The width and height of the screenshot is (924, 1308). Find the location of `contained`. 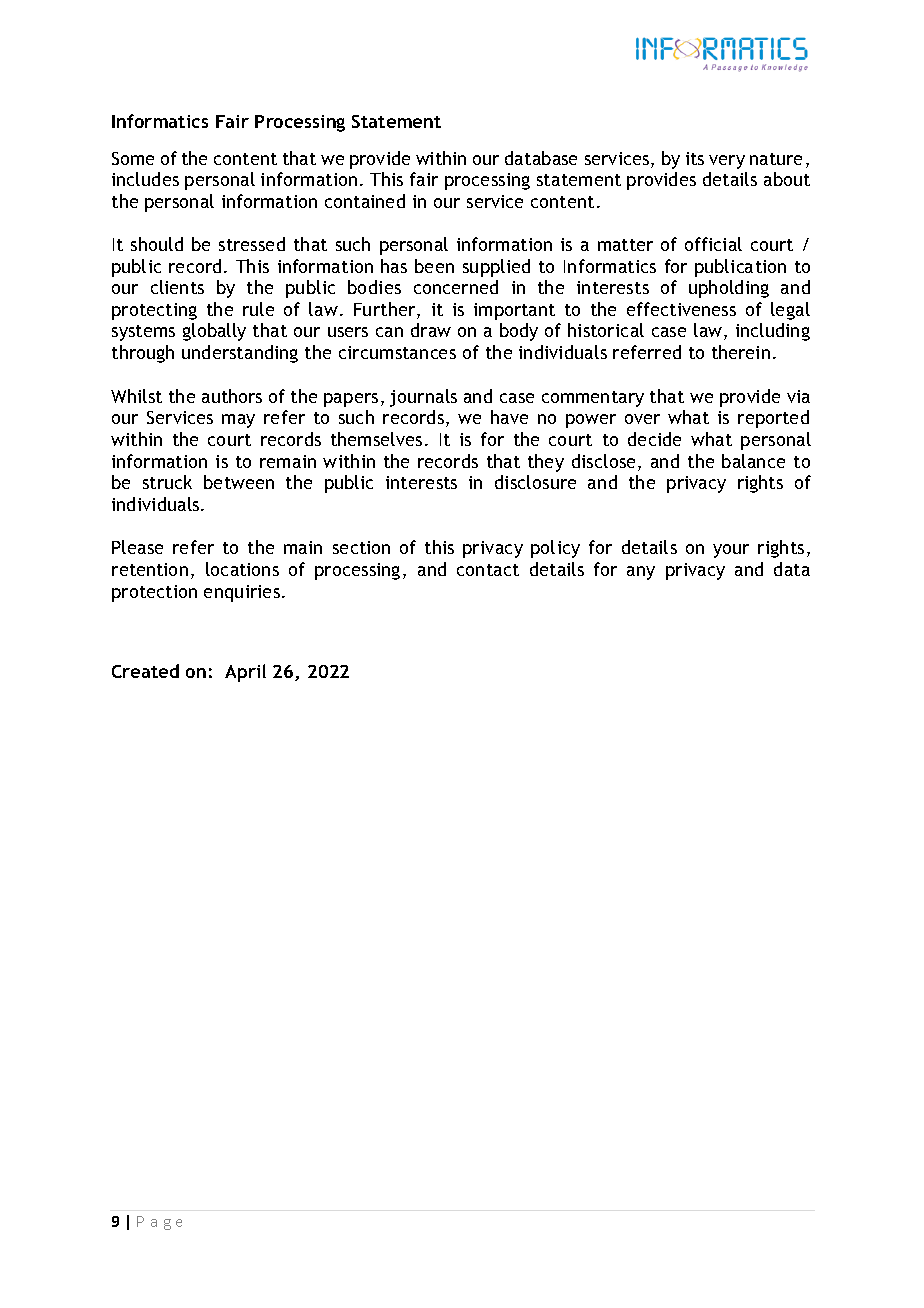

contained is located at coordinates (365, 201).
